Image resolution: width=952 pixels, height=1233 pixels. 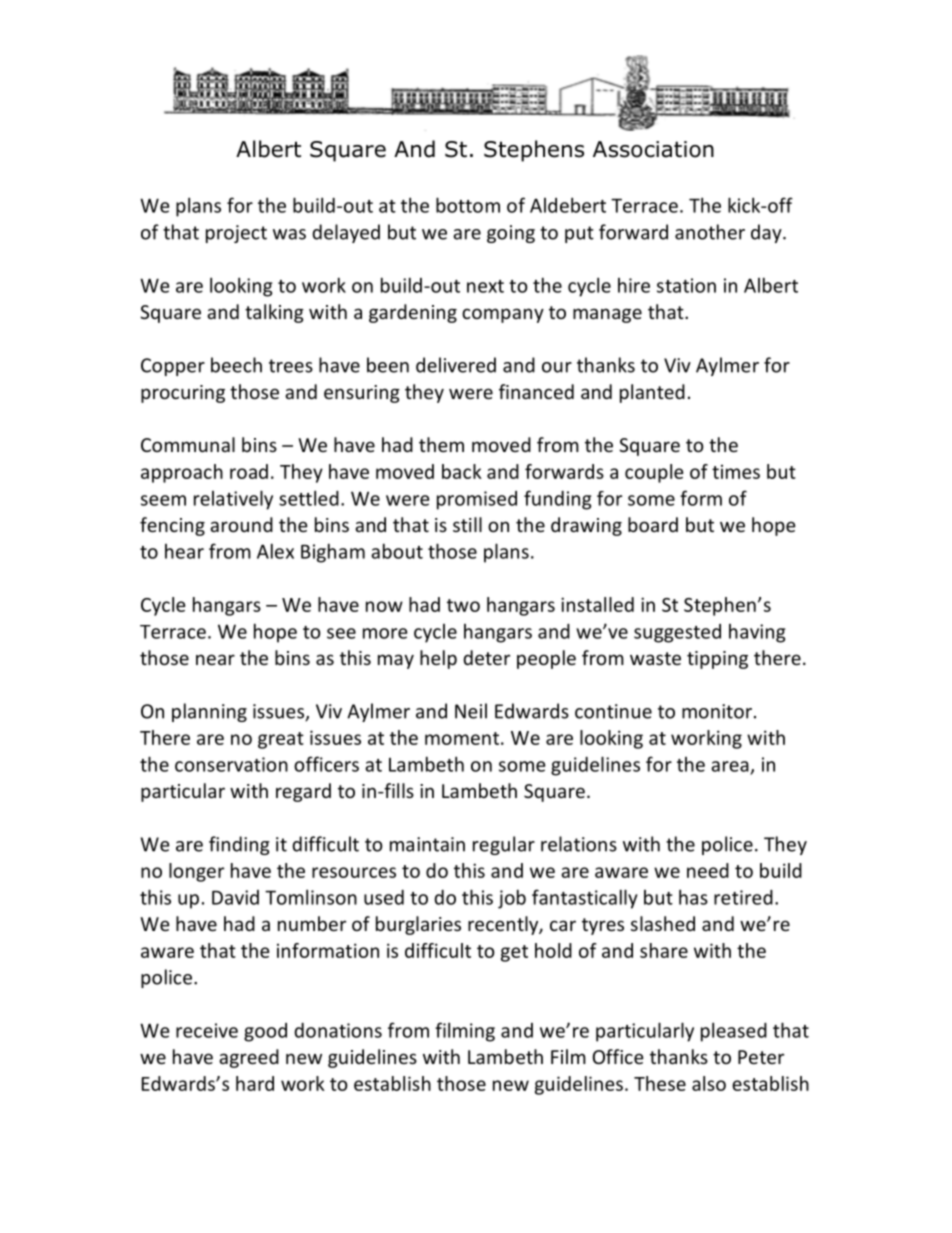 I want to click on times, so click(x=736, y=472).
